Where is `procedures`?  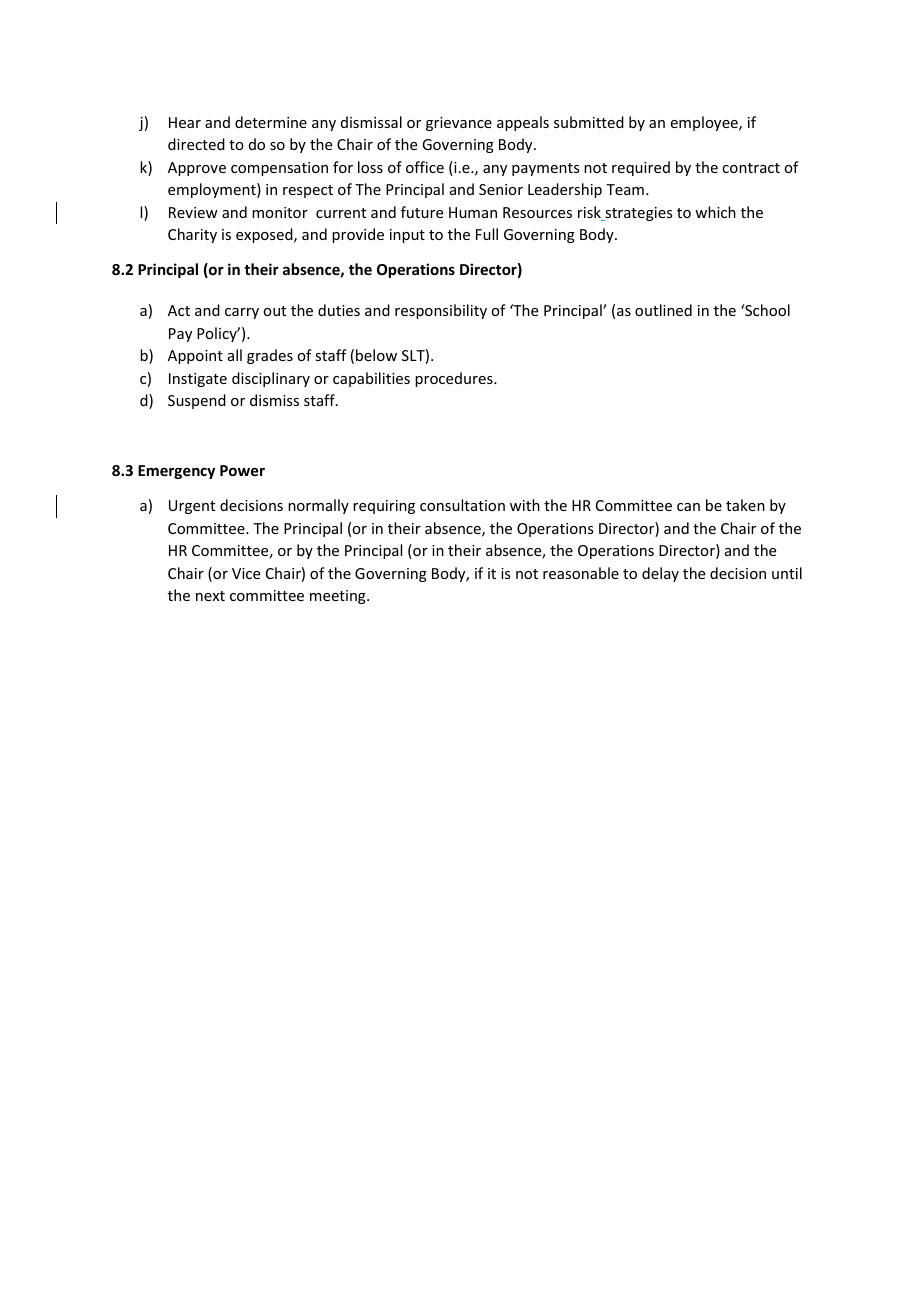
procedures is located at coordinates (455, 379).
